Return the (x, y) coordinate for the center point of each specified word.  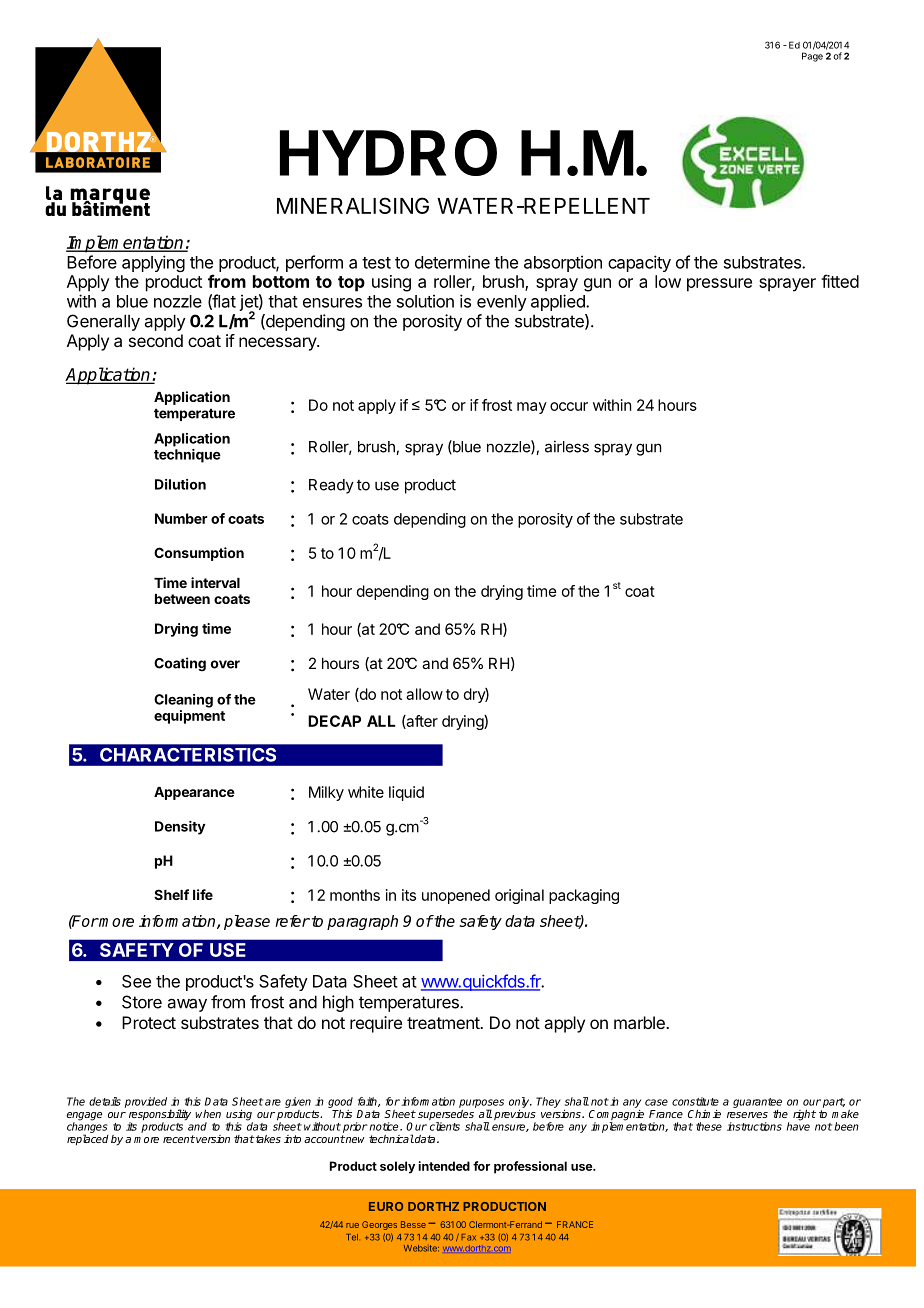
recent (179, 1139)
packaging (584, 896)
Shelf (171, 894)
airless (567, 446)
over (225, 664)
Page (812, 57)
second (156, 340)
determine (452, 262)
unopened (456, 896)
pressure (719, 285)
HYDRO (388, 152)
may (532, 408)
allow (424, 694)
